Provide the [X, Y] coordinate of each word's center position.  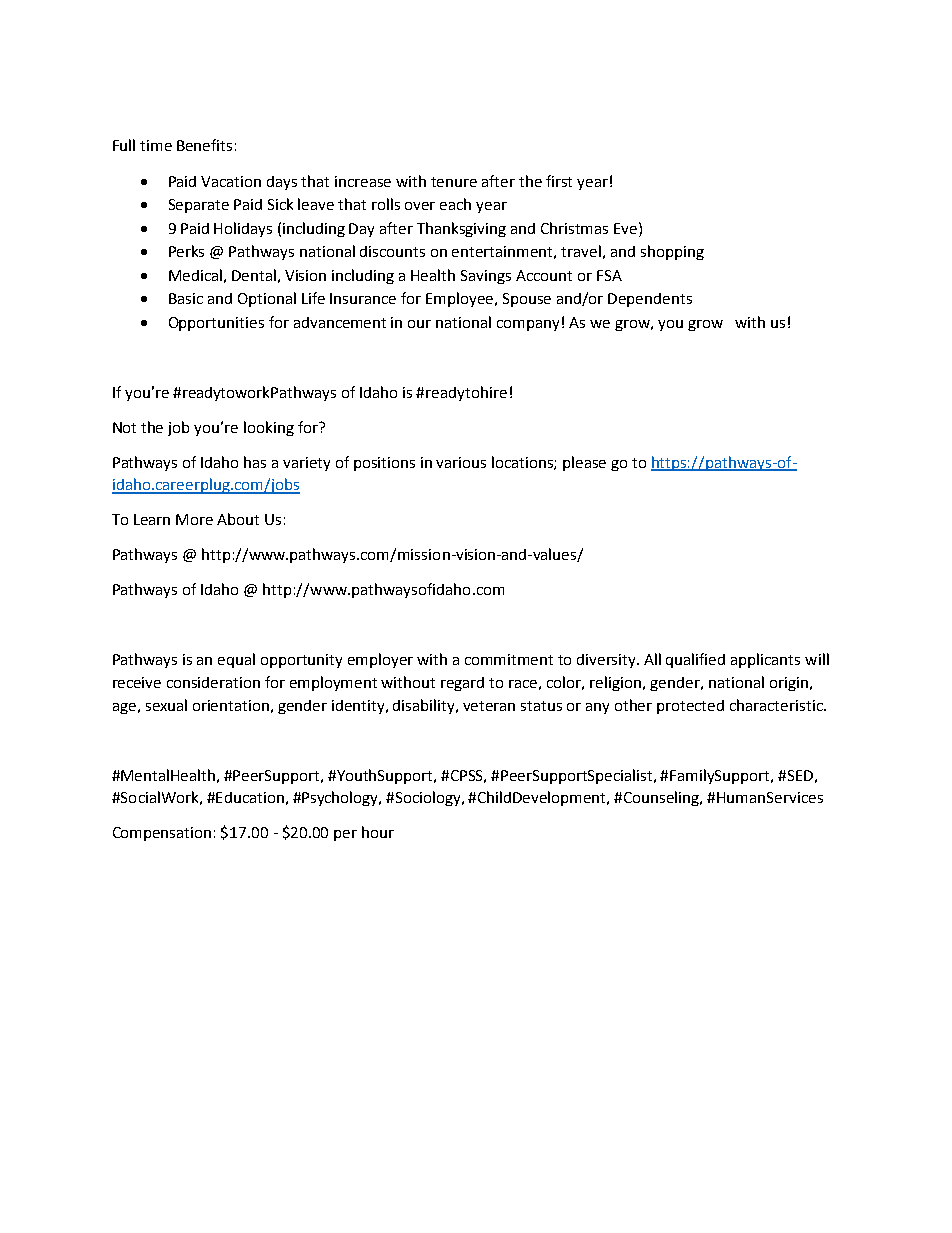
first [559, 181]
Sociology [430, 798]
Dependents [650, 300]
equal [236, 660]
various [461, 462]
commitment [509, 659]
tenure [454, 182]
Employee [461, 299]
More [194, 519]
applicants [765, 660]
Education [249, 797]
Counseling [663, 798]
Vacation [231, 181]
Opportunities [216, 324]
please [584, 463]
